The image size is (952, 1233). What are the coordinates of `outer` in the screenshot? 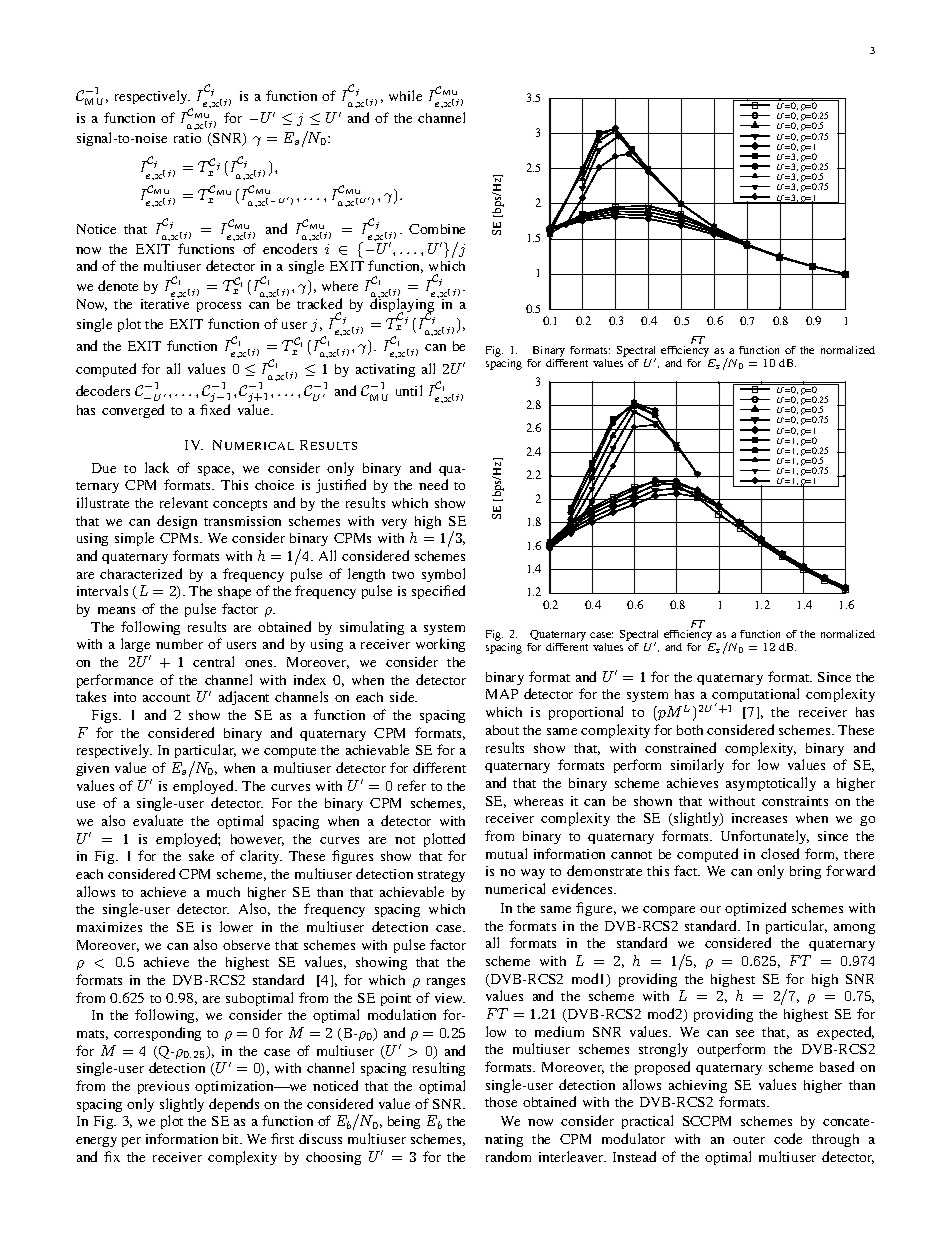 It's located at (749, 1140).
